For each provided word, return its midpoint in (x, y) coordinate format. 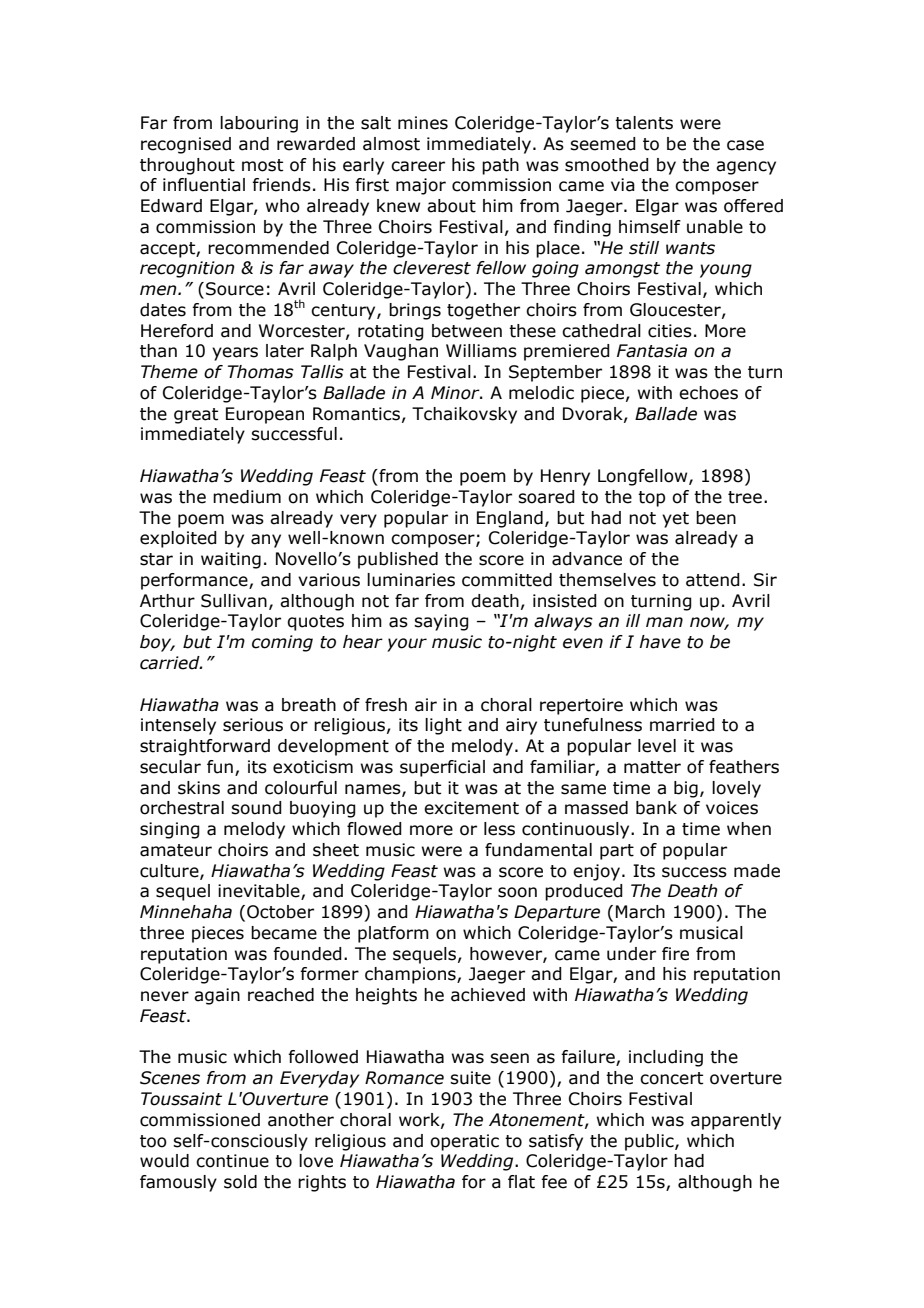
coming (282, 643)
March (640, 912)
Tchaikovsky (464, 415)
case (745, 145)
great (196, 416)
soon (517, 892)
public (650, 1142)
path (500, 166)
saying (441, 622)
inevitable (260, 892)
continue (232, 1161)
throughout (187, 166)
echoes (708, 393)
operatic (464, 1142)
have (660, 642)
